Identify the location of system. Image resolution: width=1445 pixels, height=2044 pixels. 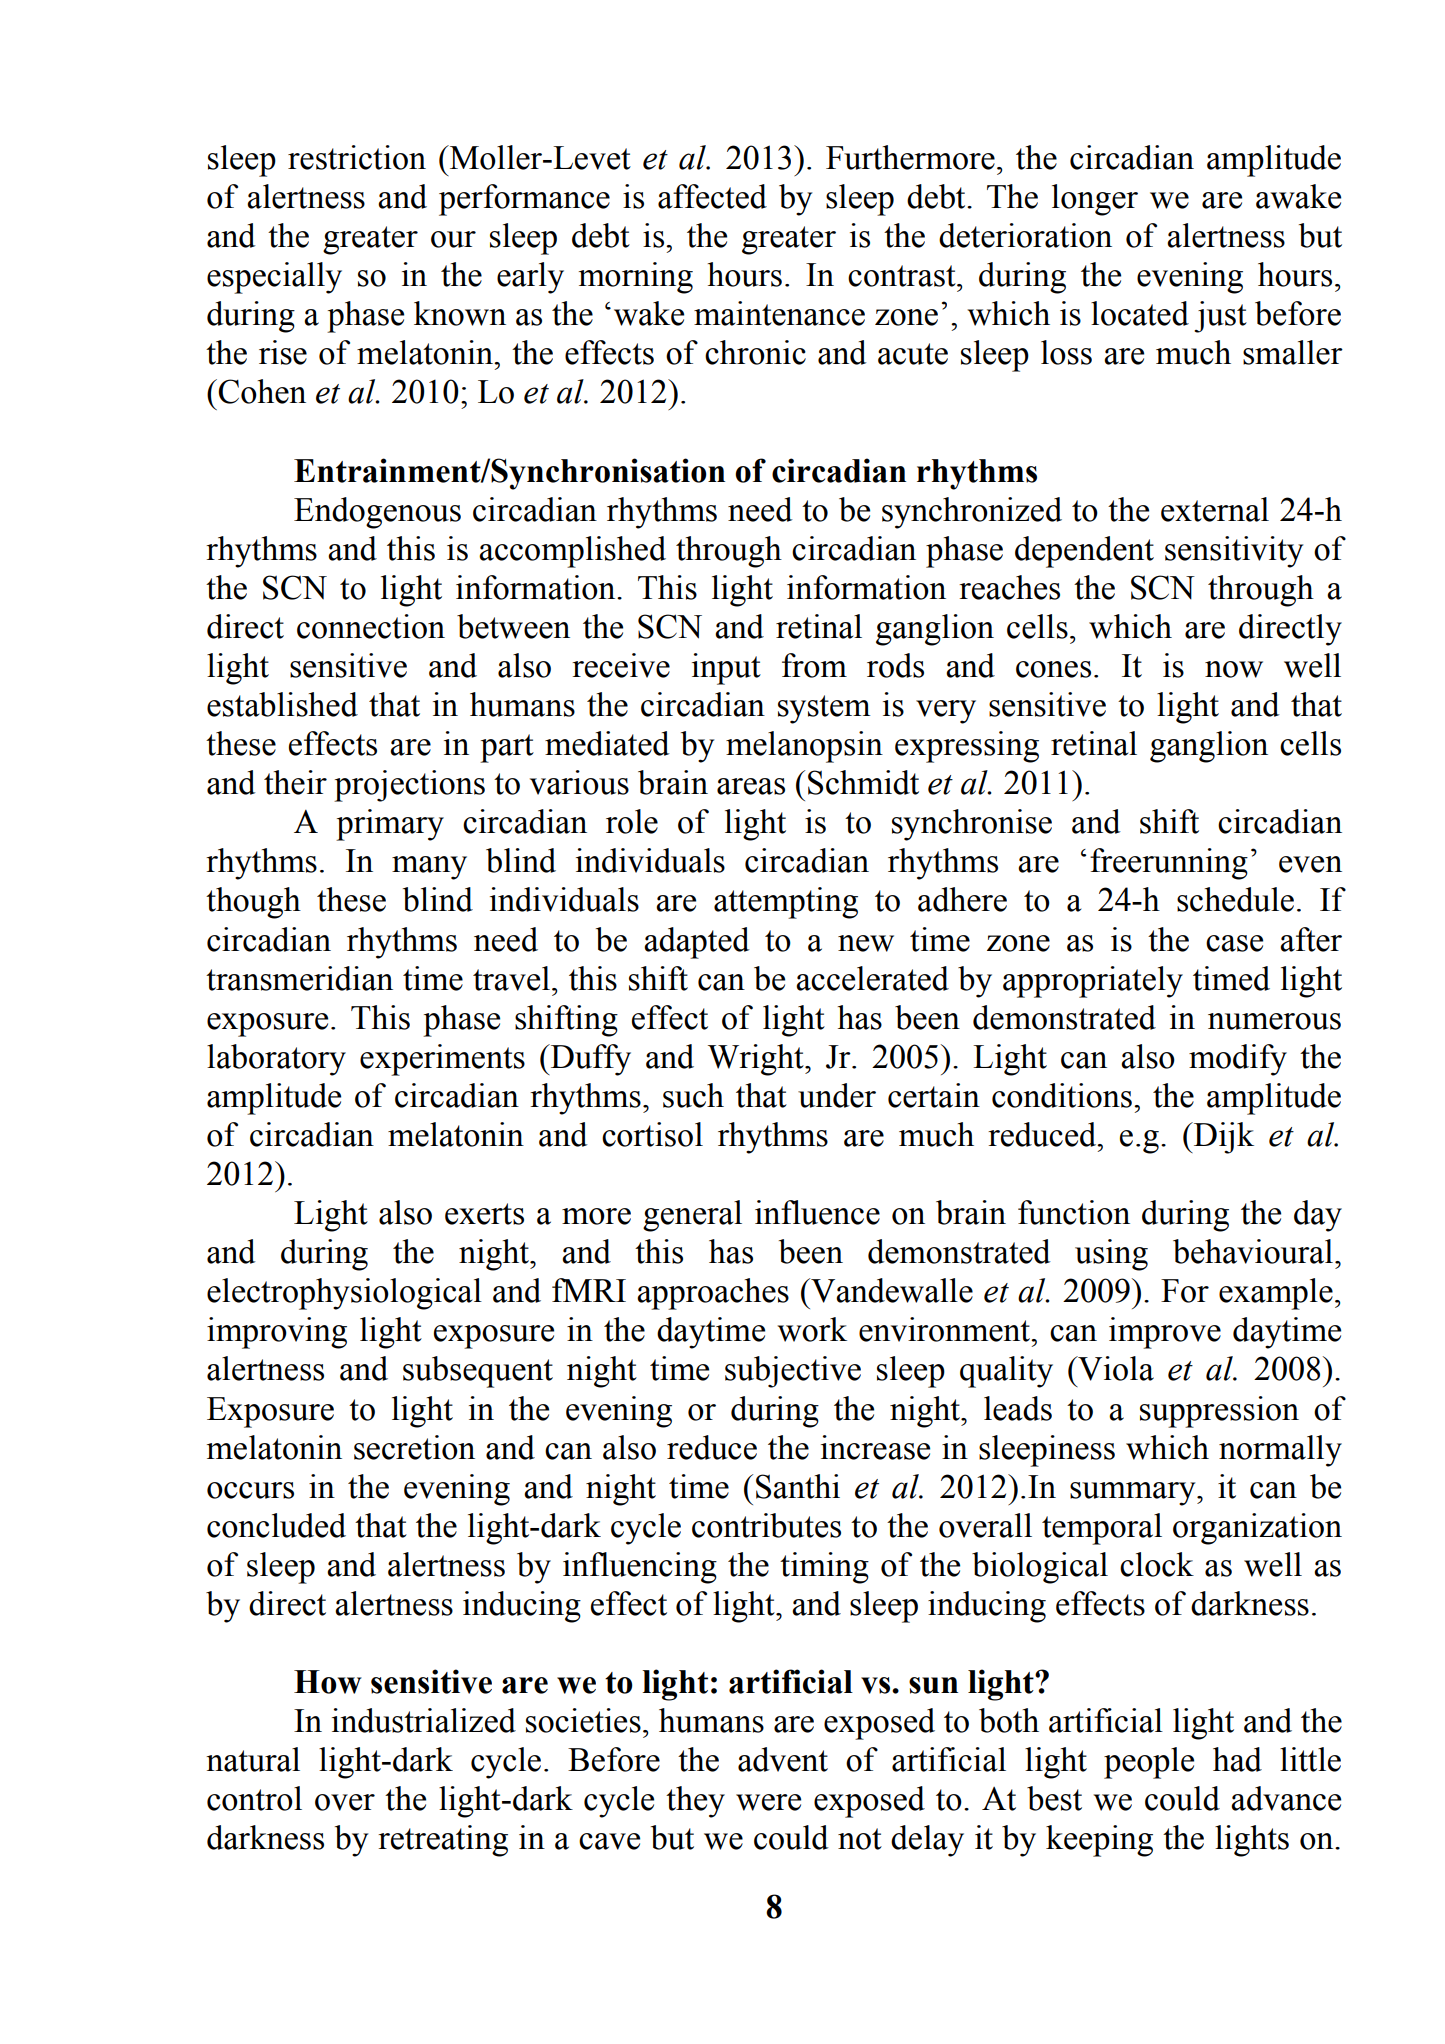
(824, 709).
